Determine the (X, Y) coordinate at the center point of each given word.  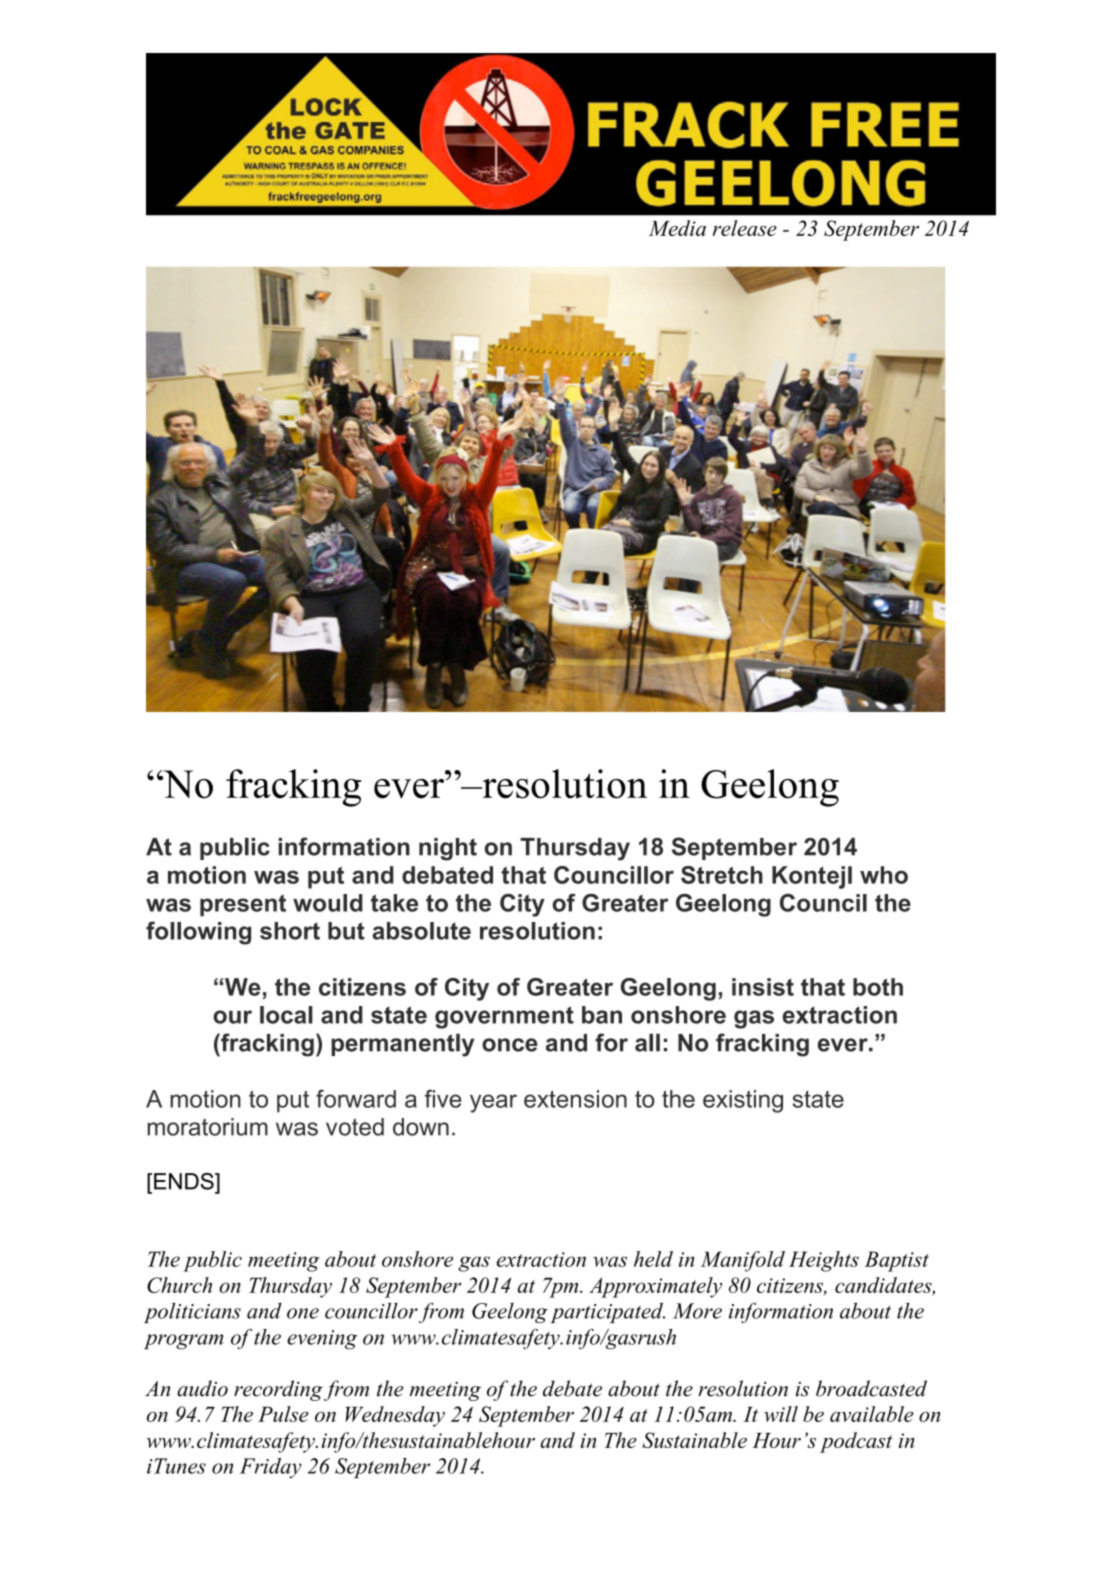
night (448, 849)
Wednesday (395, 1416)
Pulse (283, 1414)
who (884, 875)
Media (677, 228)
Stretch (722, 875)
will (781, 1414)
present (243, 905)
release (745, 228)
